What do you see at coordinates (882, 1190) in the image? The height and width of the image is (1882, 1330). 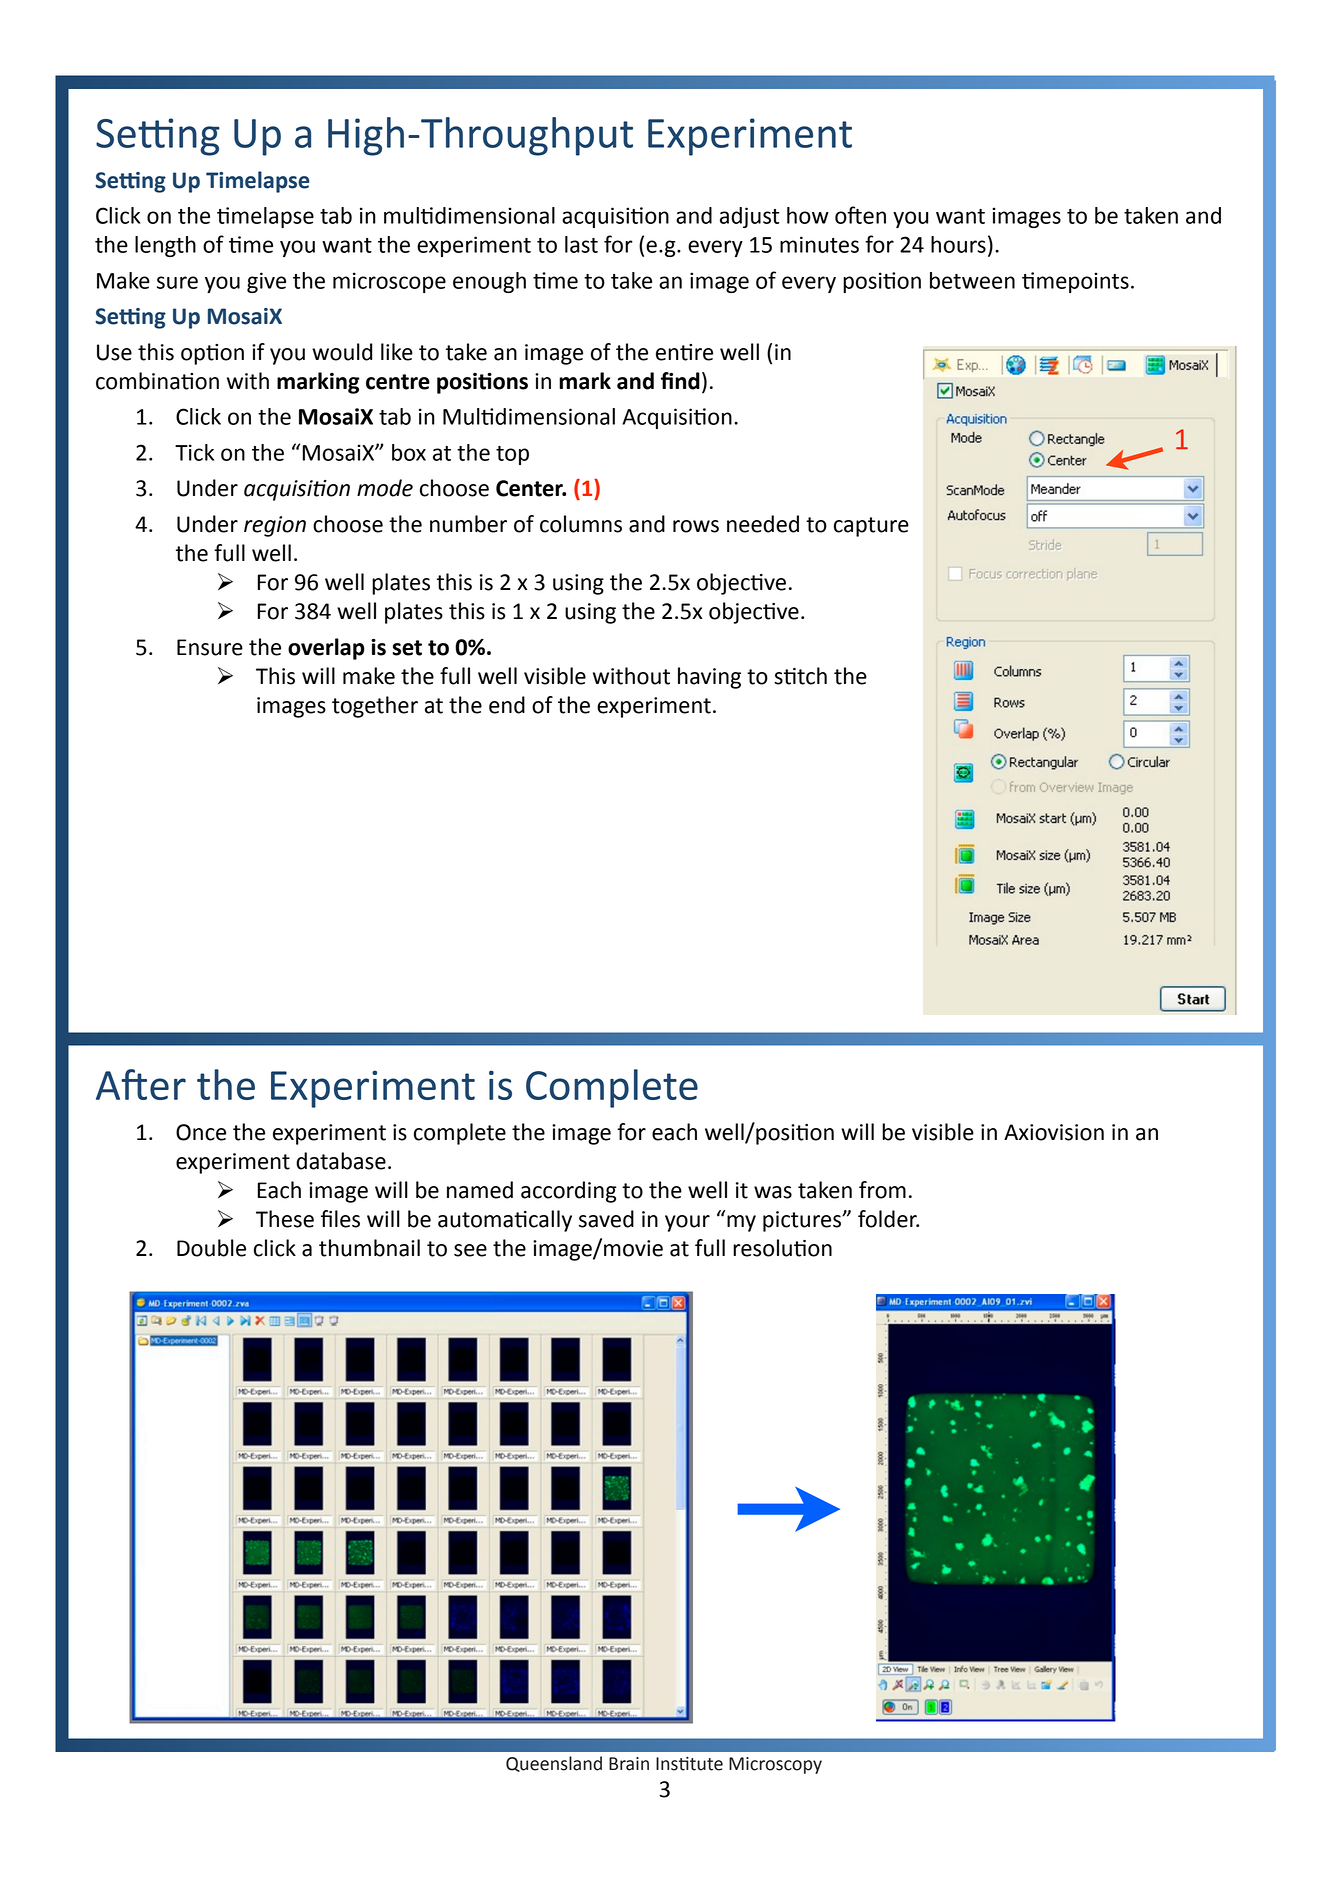 I see `from` at bounding box center [882, 1190].
